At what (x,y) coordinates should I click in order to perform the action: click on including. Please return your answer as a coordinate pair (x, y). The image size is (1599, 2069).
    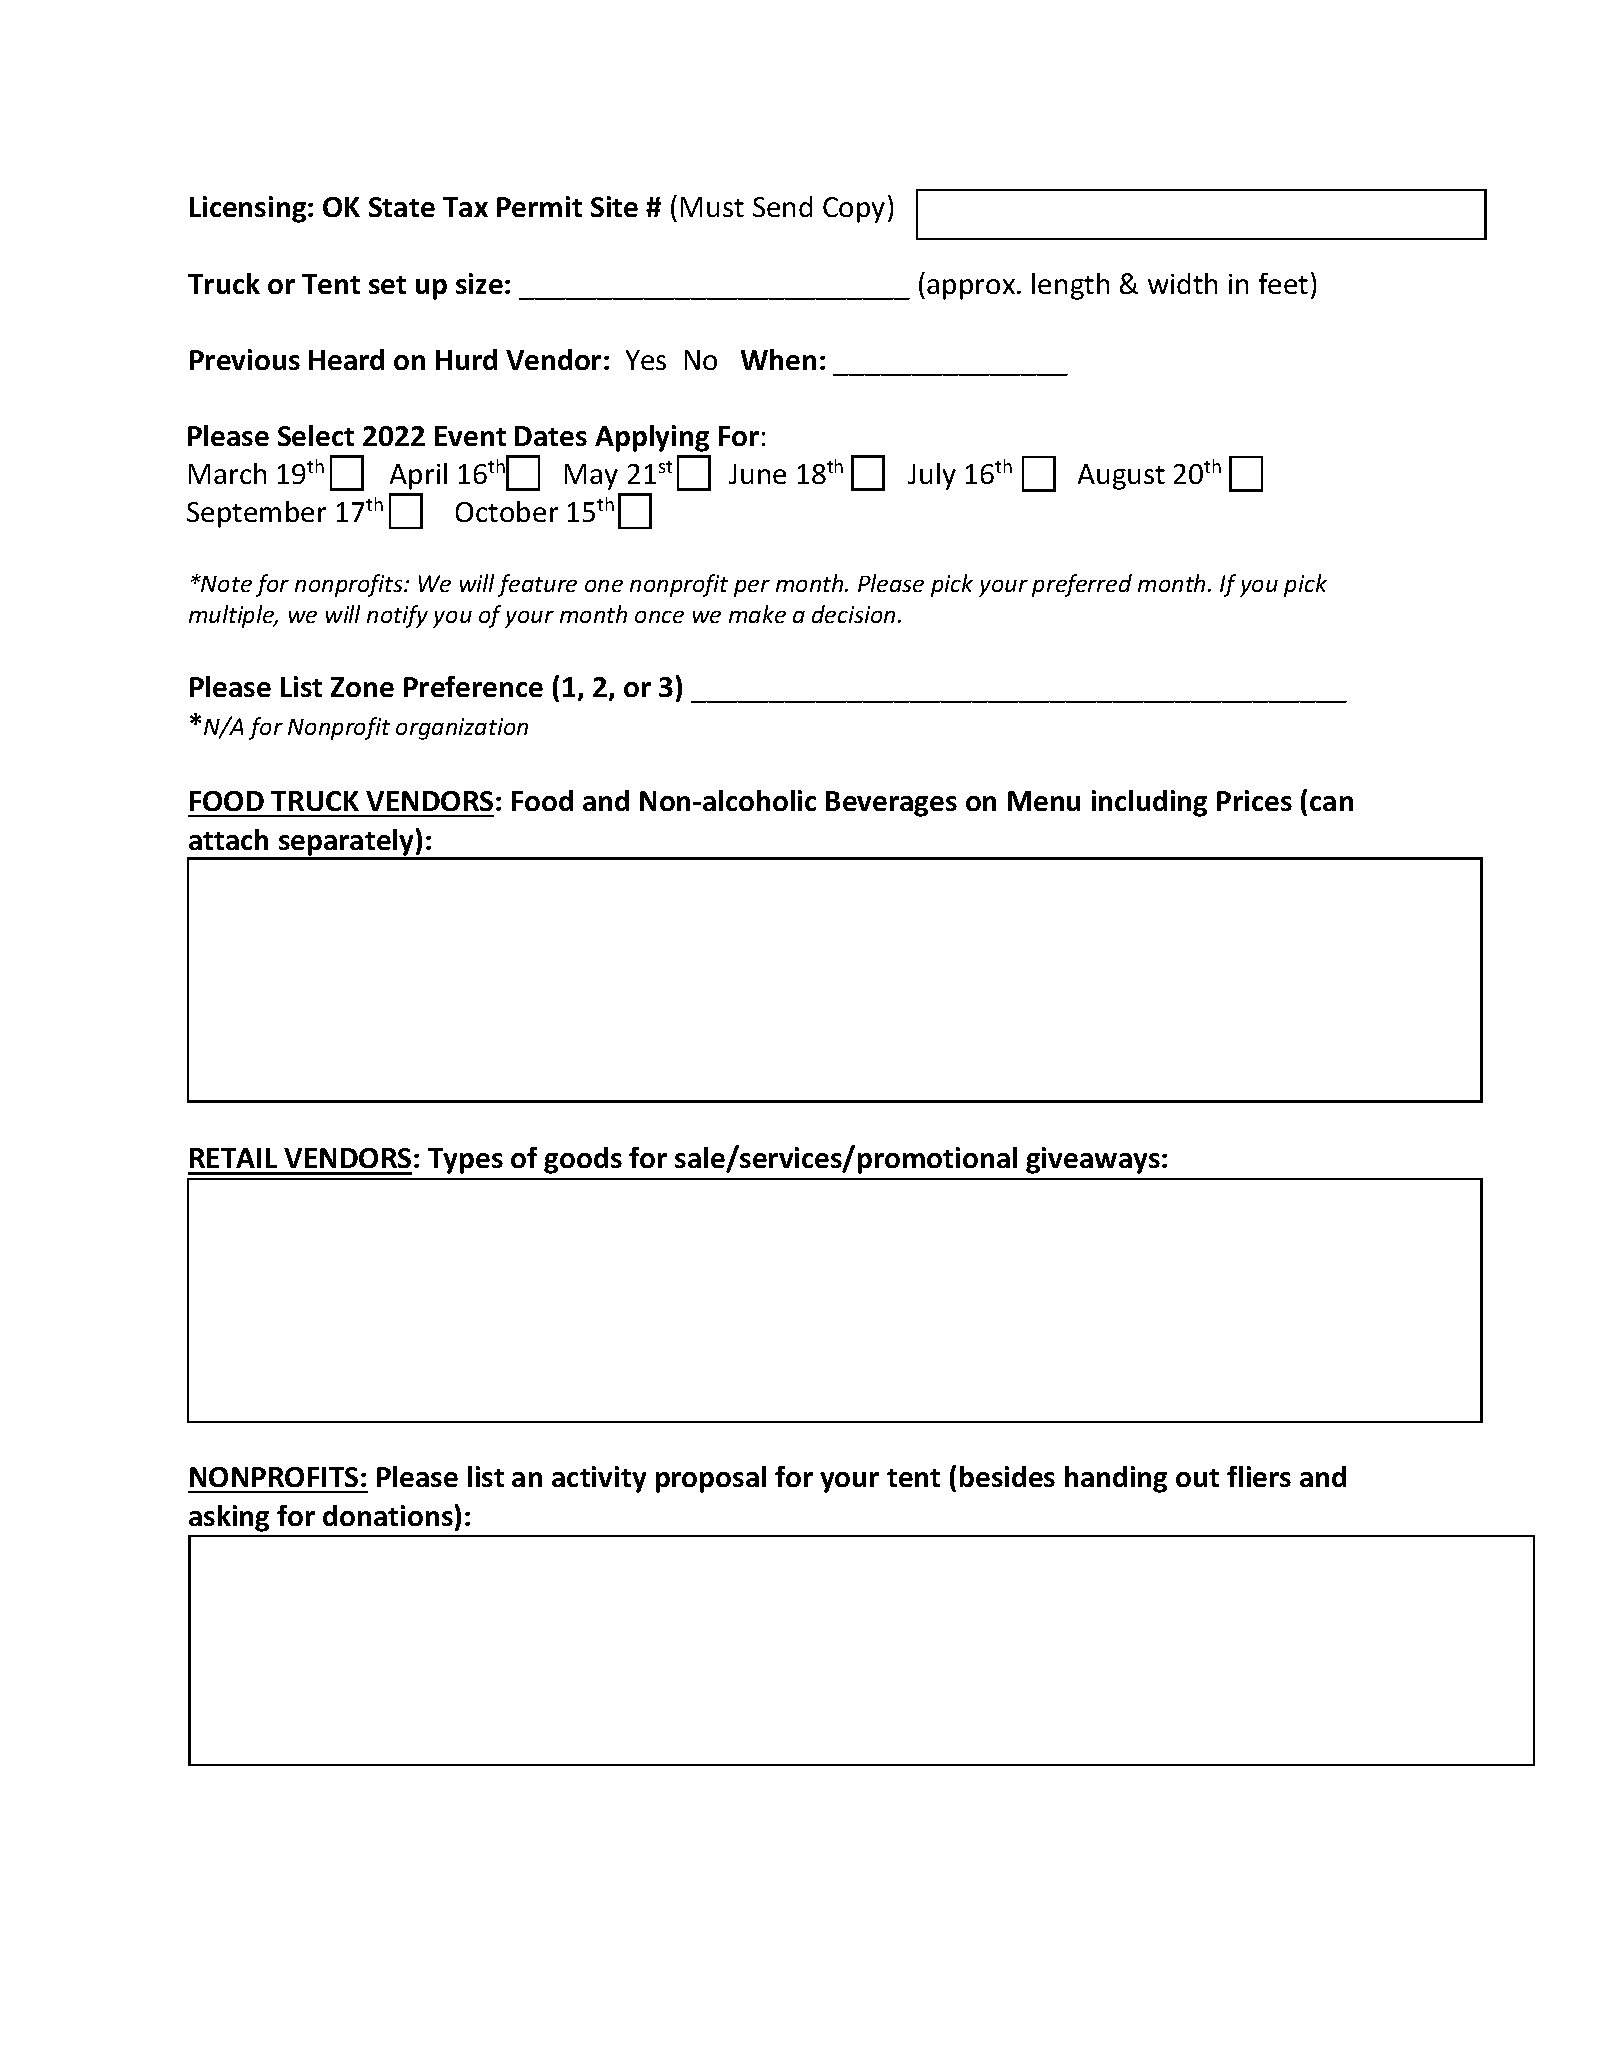
    Looking at the image, I should click on (1149, 803).
